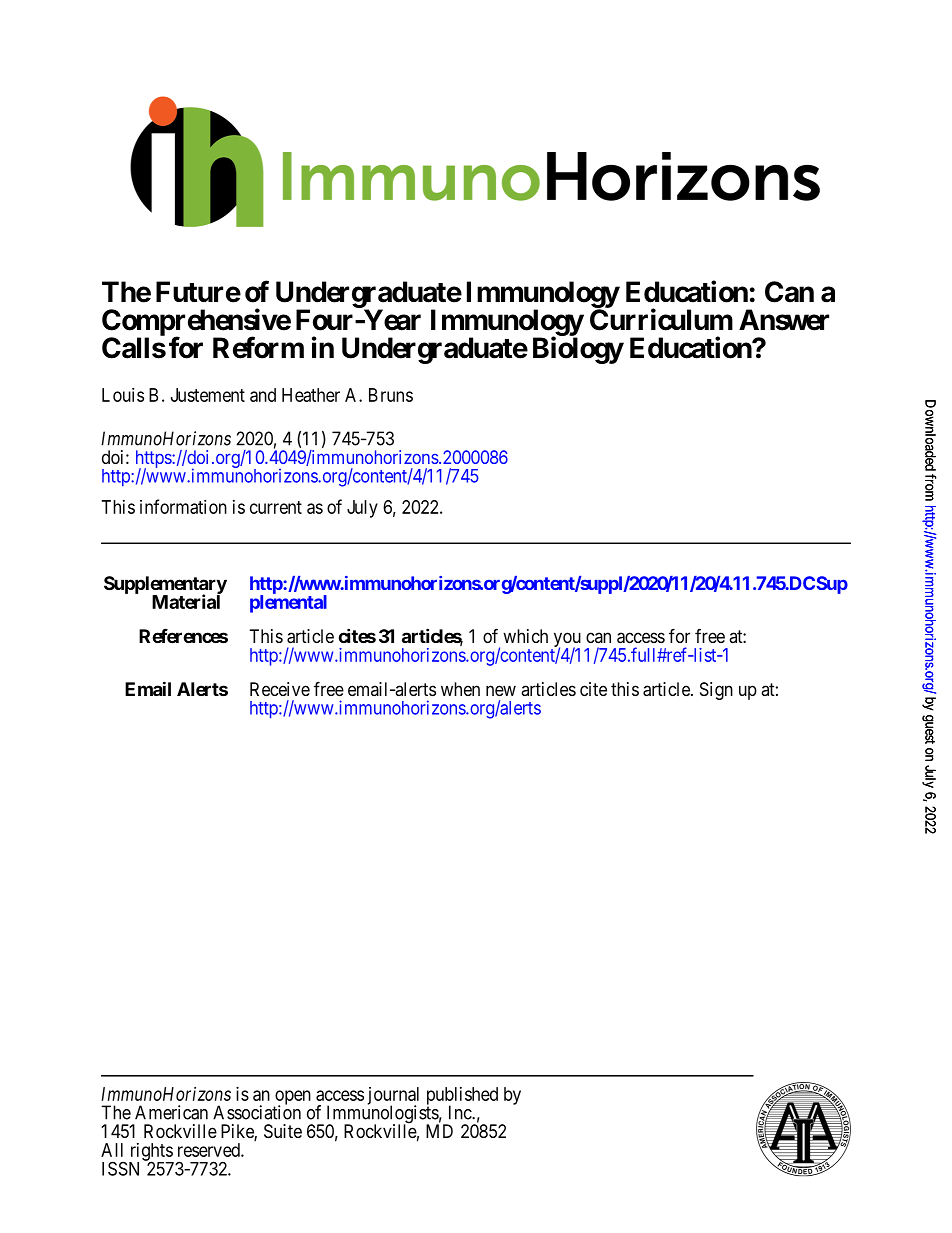 The width and height of the image is (952, 1233). I want to click on Reform, so click(258, 347).
